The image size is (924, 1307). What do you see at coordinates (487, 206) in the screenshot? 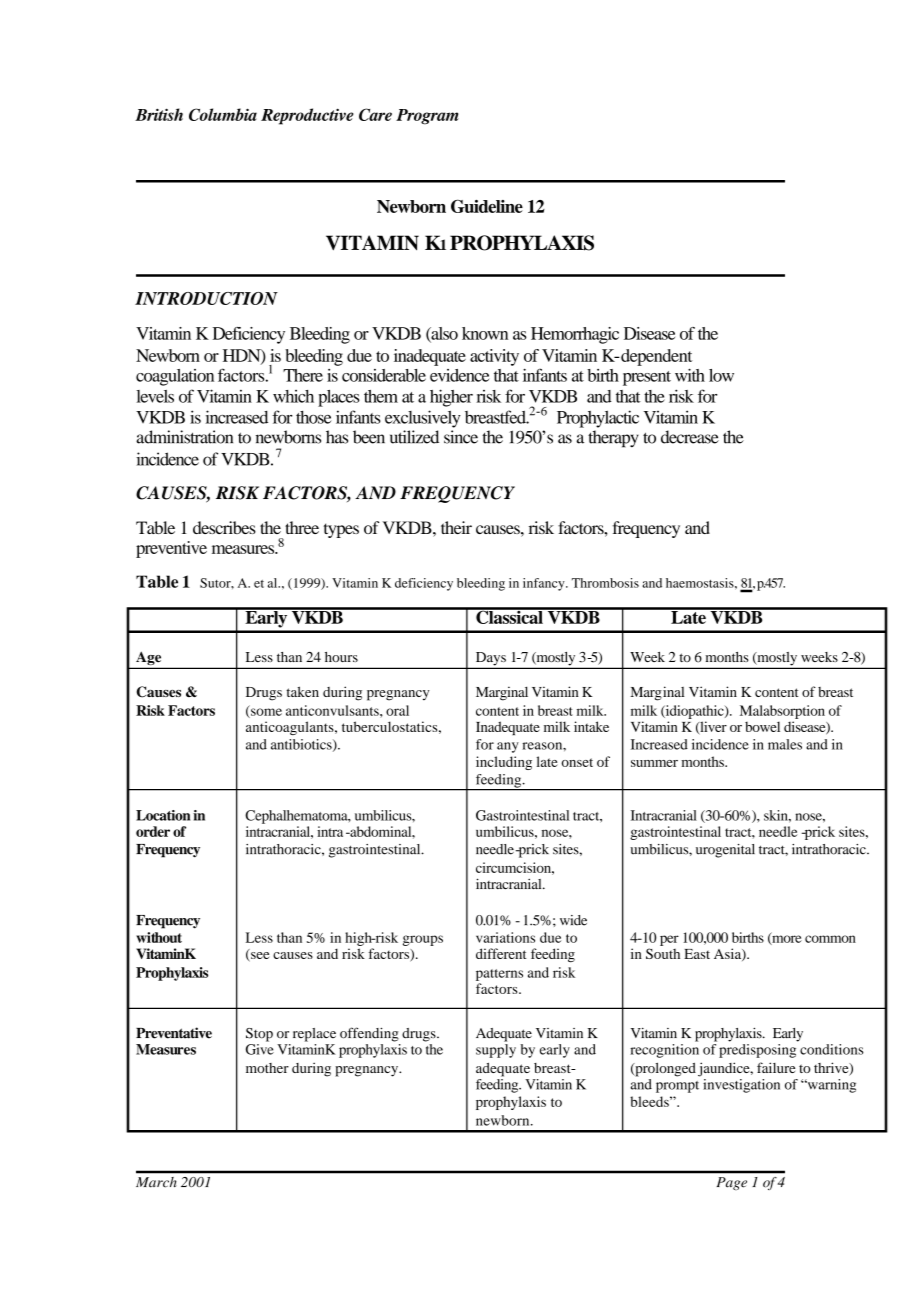
I see `Guideline` at bounding box center [487, 206].
